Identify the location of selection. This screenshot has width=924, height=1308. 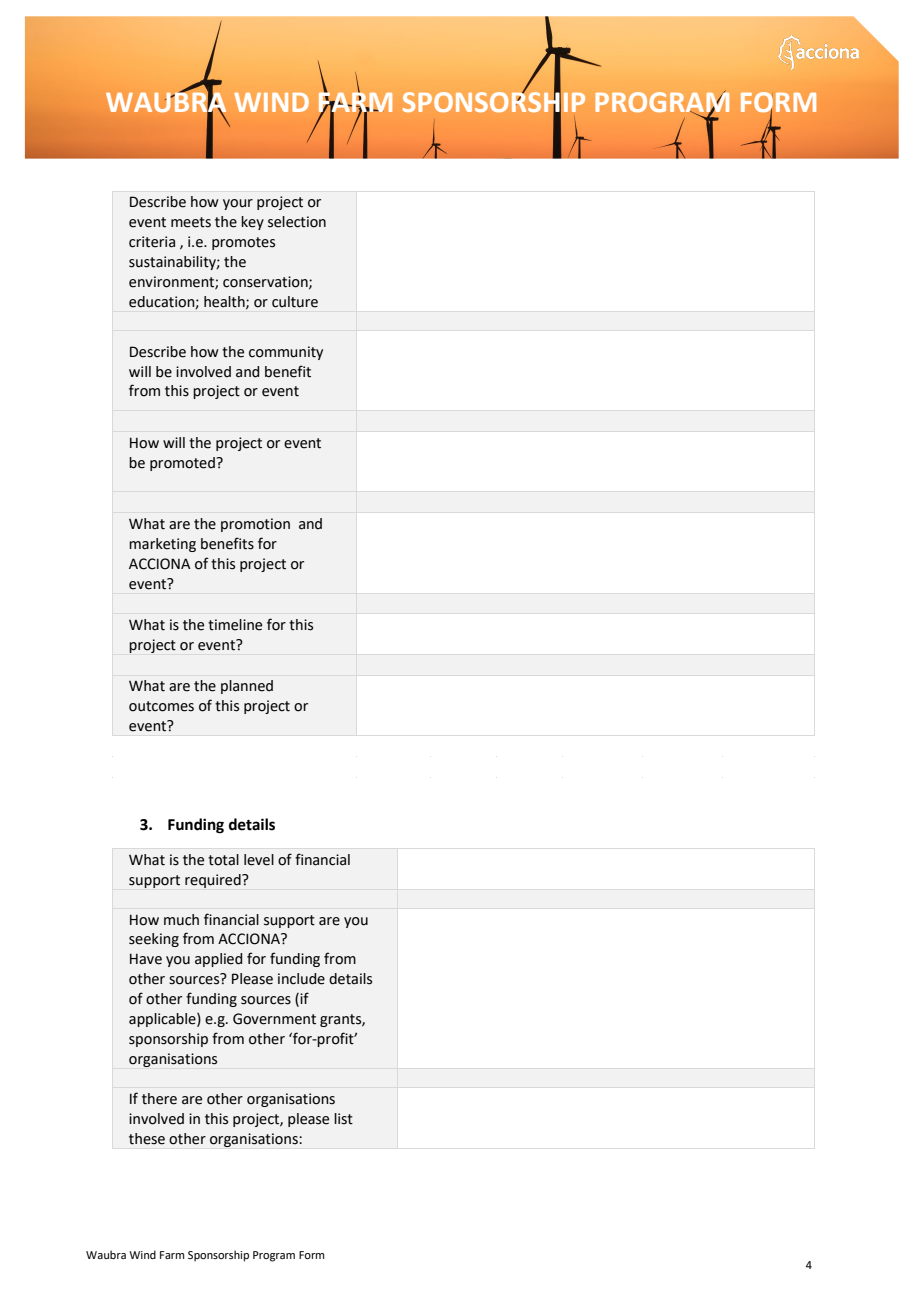
(297, 222).
